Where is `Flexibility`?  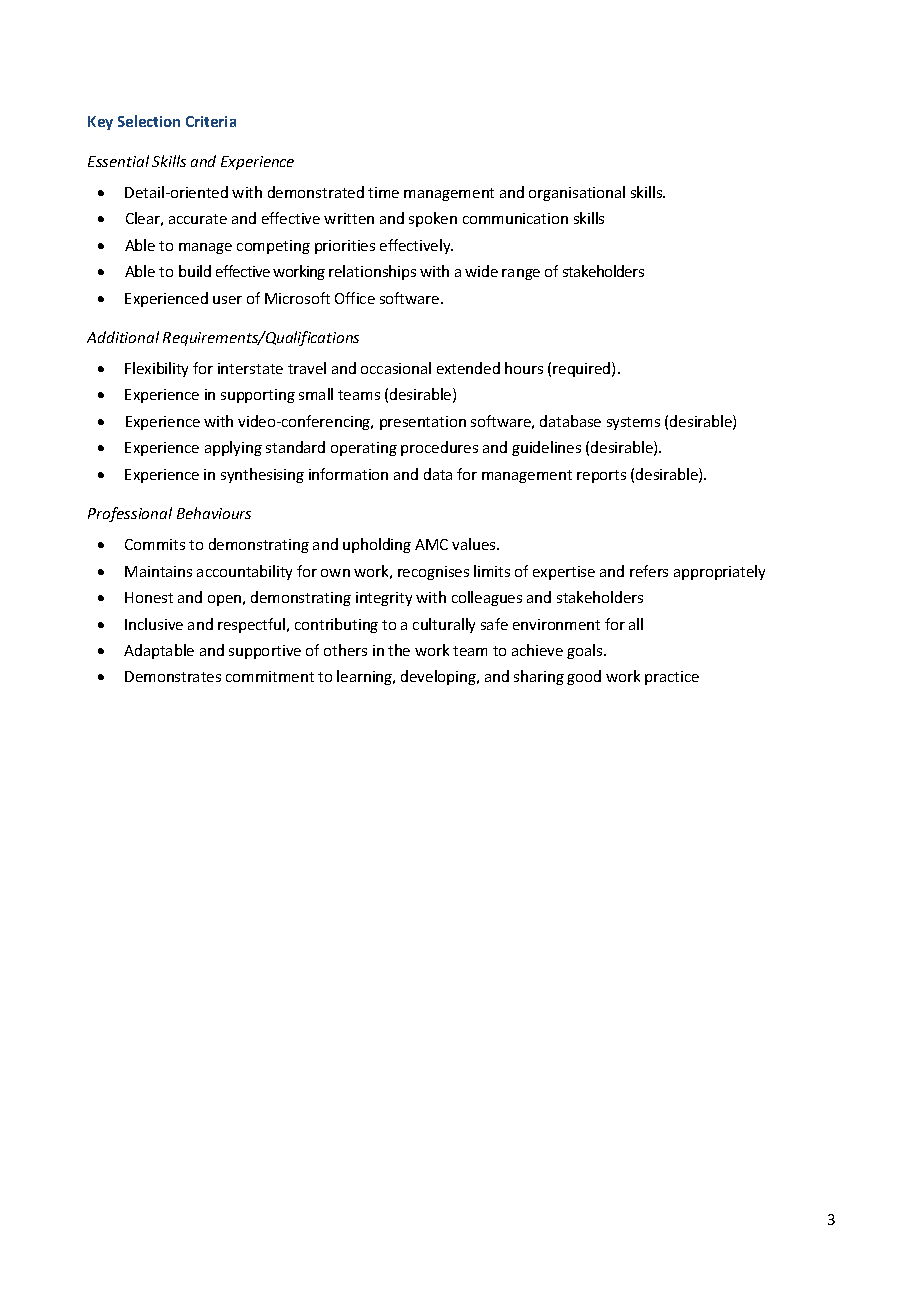 Flexibility is located at coordinates (156, 369).
